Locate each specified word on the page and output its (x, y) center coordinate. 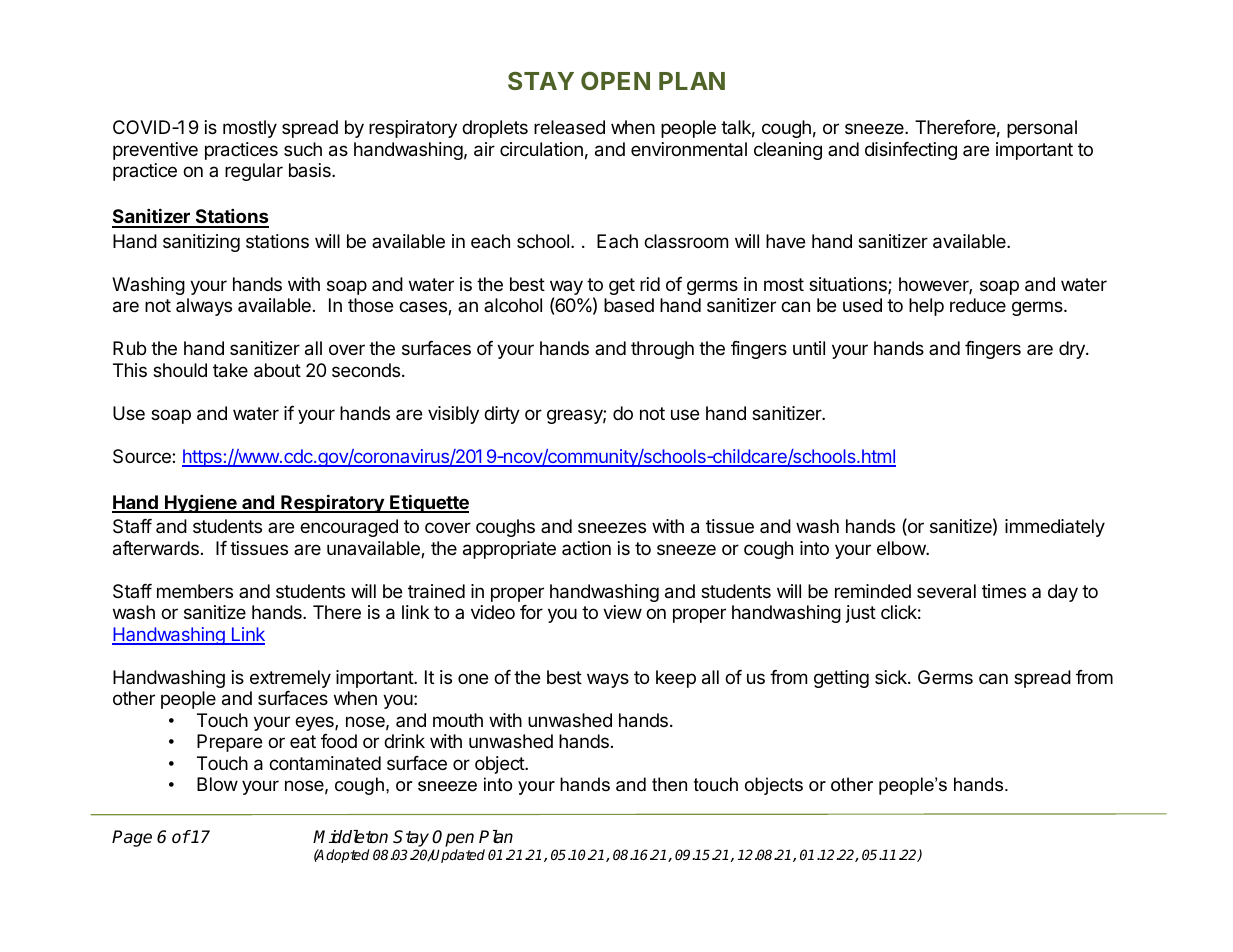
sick (892, 677)
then (669, 784)
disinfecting (911, 151)
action (586, 548)
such (303, 149)
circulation (541, 149)
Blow (217, 784)
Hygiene (201, 503)
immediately (1055, 528)
